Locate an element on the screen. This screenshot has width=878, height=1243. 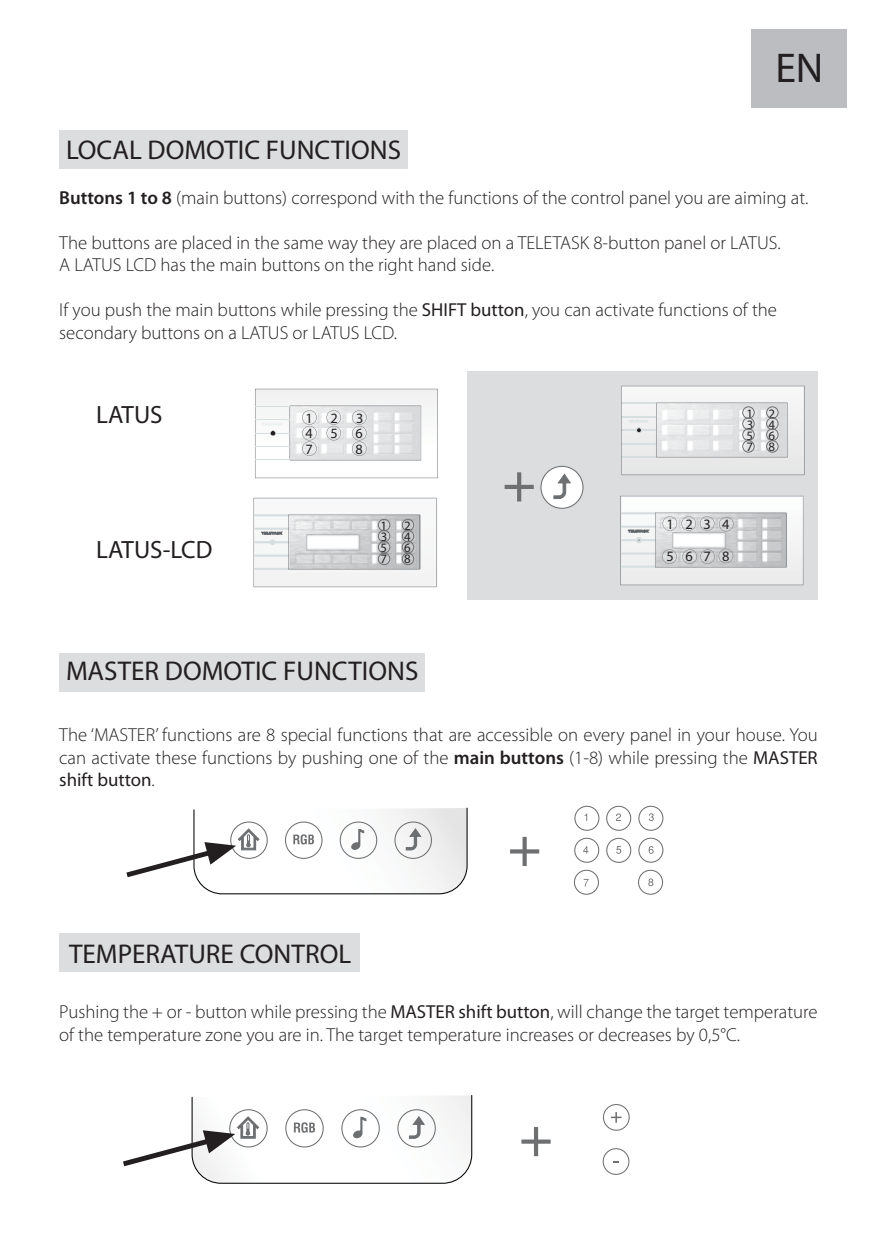
with is located at coordinates (398, 197).
